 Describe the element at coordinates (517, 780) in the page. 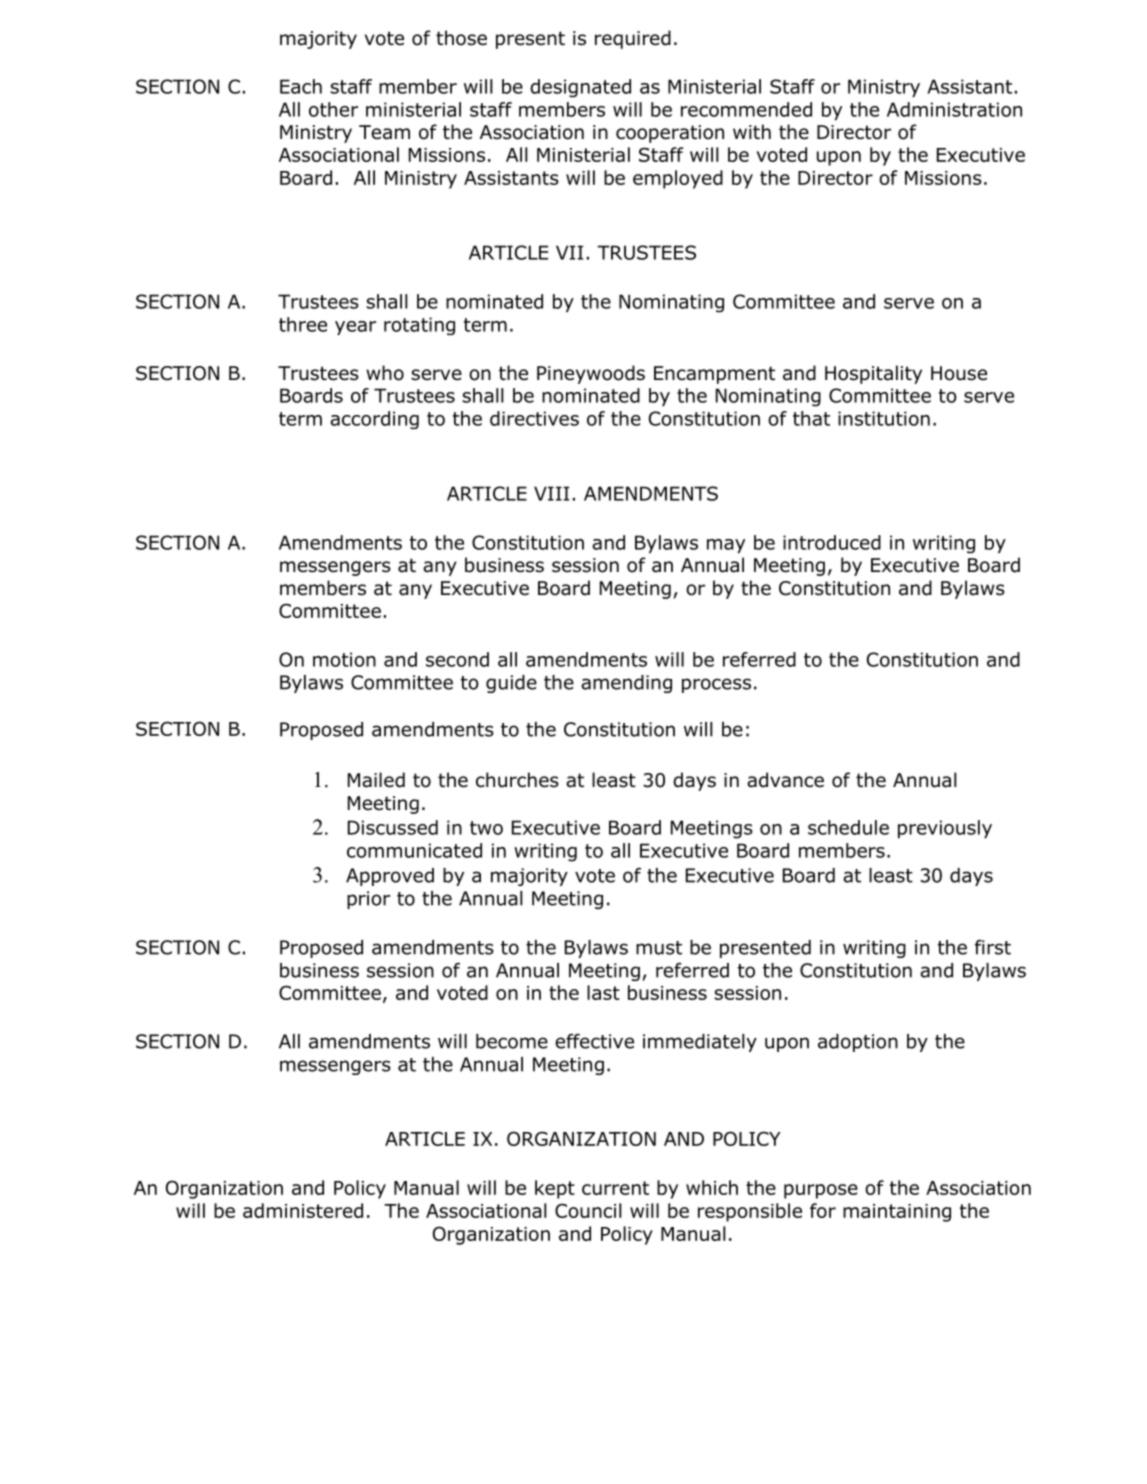

I see `churches` at that location.
